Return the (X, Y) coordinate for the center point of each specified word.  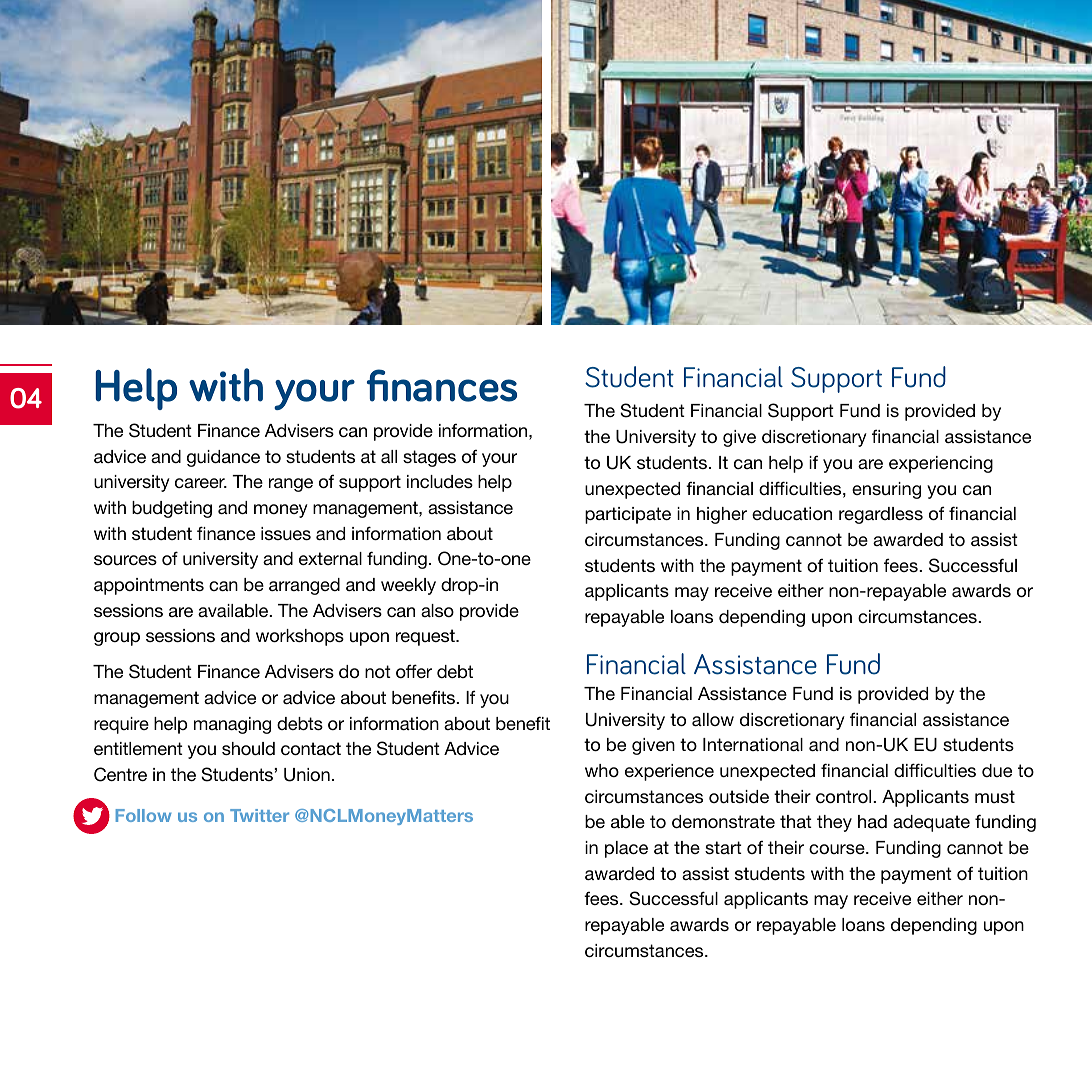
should (248, 748)
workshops (300, 637)
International (753, 744)
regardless (881, 515)
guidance (223, 458)
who (602, 770)
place (626, 849)
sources (125, 560)
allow (713, 719)
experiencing (941, 464)
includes (440, 481)
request (426, 637)
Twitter (259, 815)
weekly (408, 586)
